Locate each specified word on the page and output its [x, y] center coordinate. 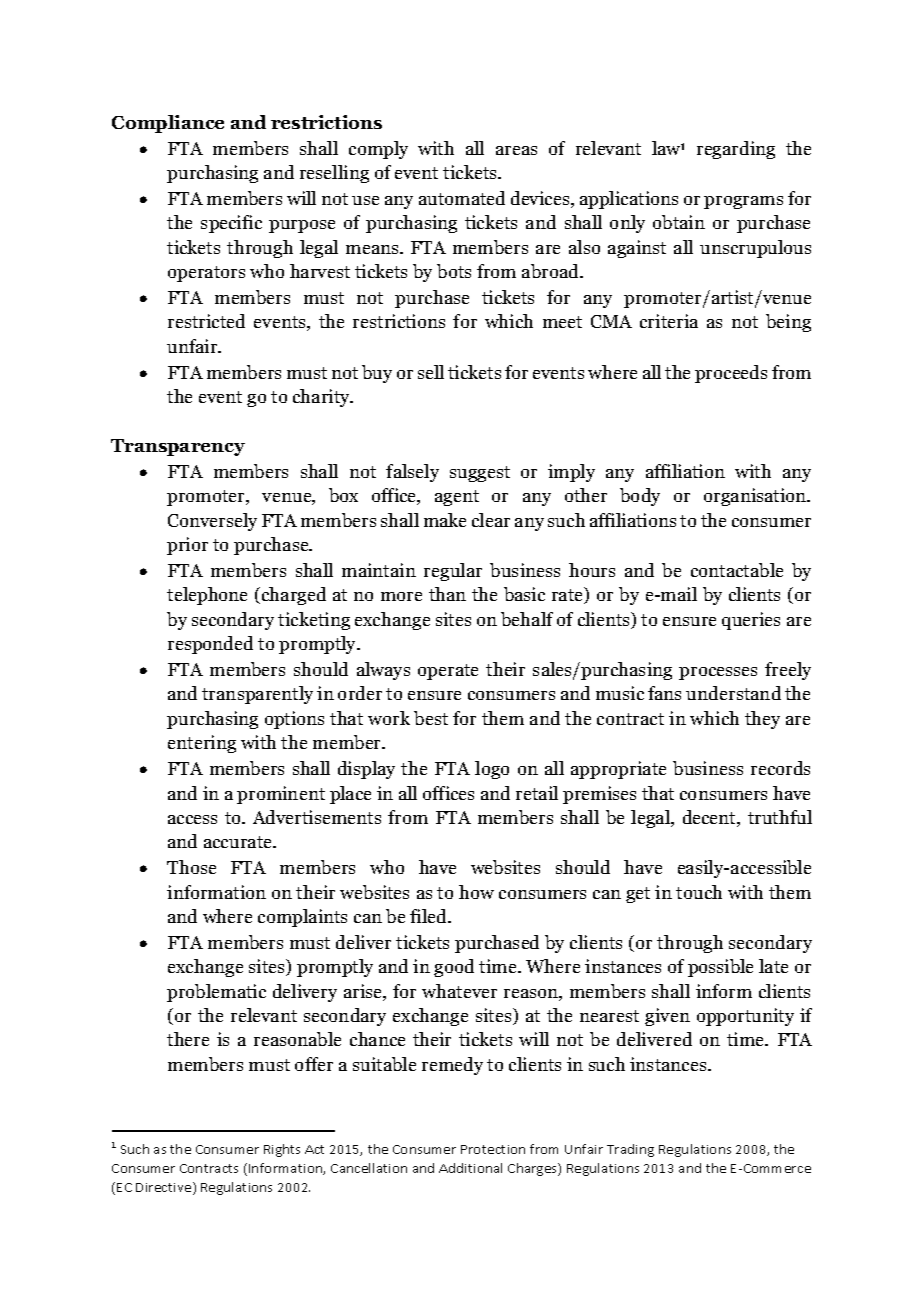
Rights [282, 1150]
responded [210, 645]
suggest [480, 474]
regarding [736, 150]
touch [699, 892]
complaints [302, 918]
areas [516, 150]
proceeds [731, 374]
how [476, 892]
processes [718, 673]
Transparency [178, 447]
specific [231, 224]
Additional [470, 1168]
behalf [527, 619]
